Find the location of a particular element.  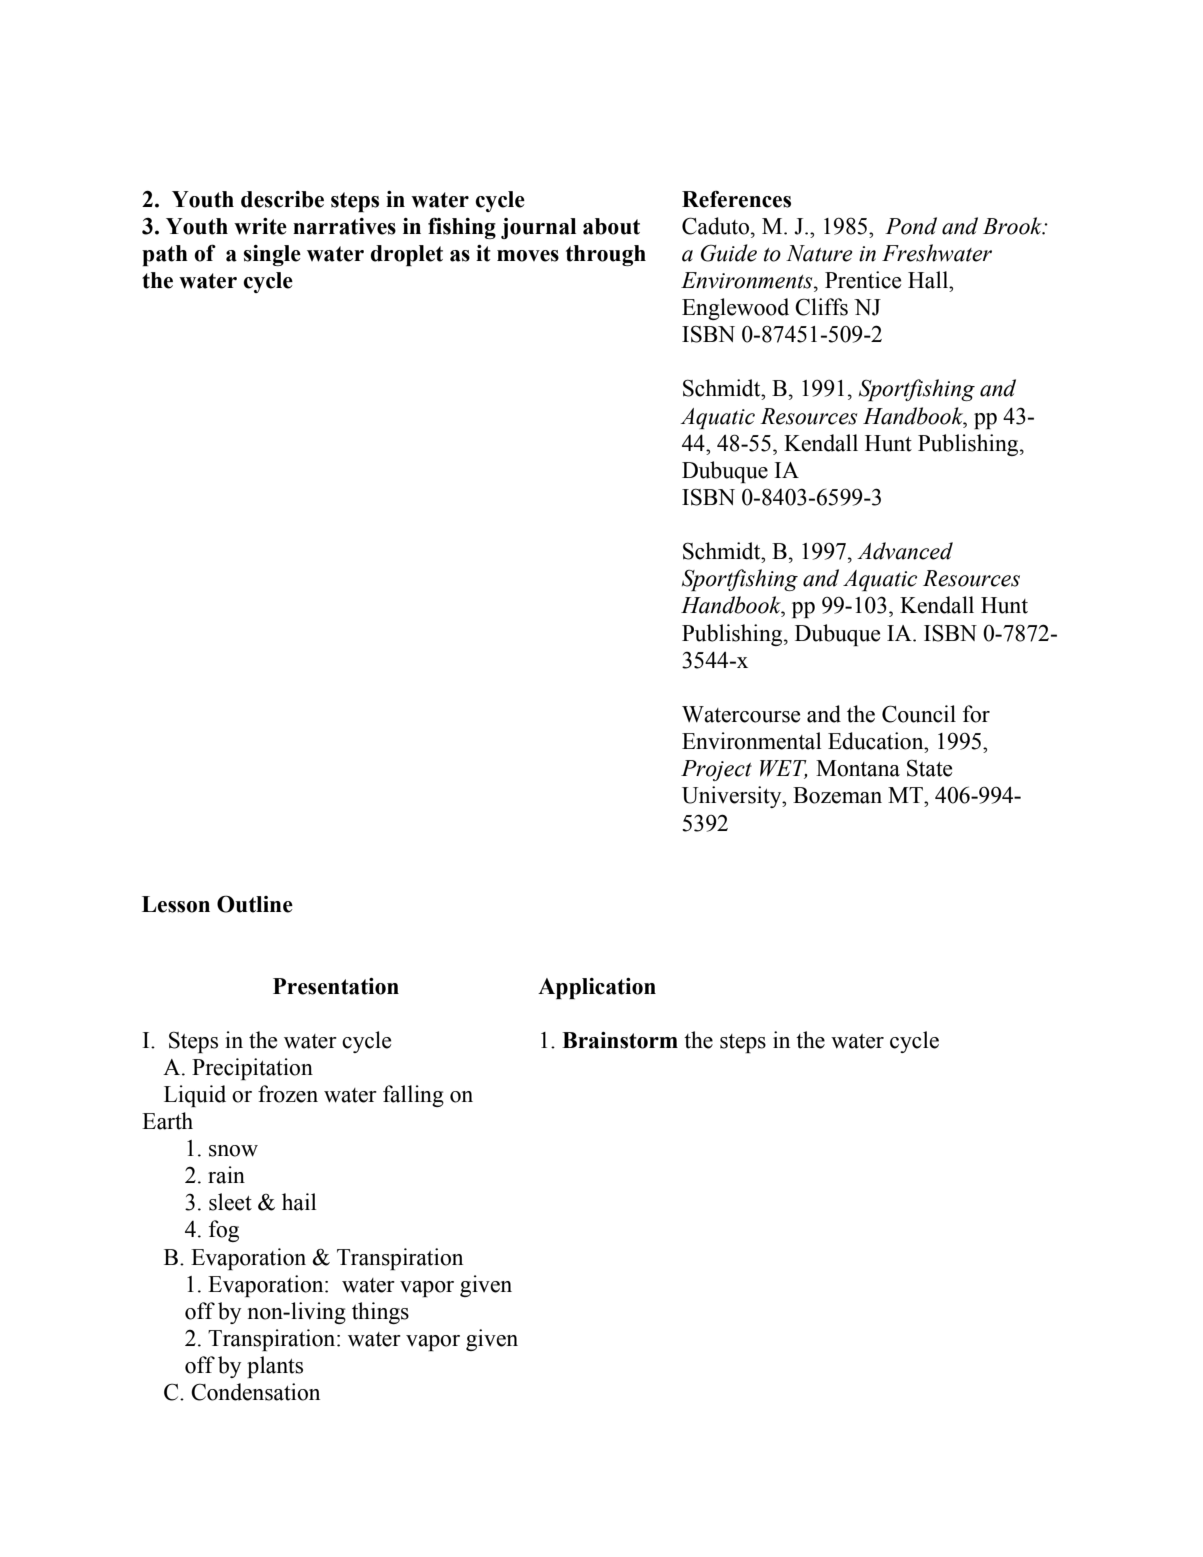

plants is located at coordinates (275, 1367).
